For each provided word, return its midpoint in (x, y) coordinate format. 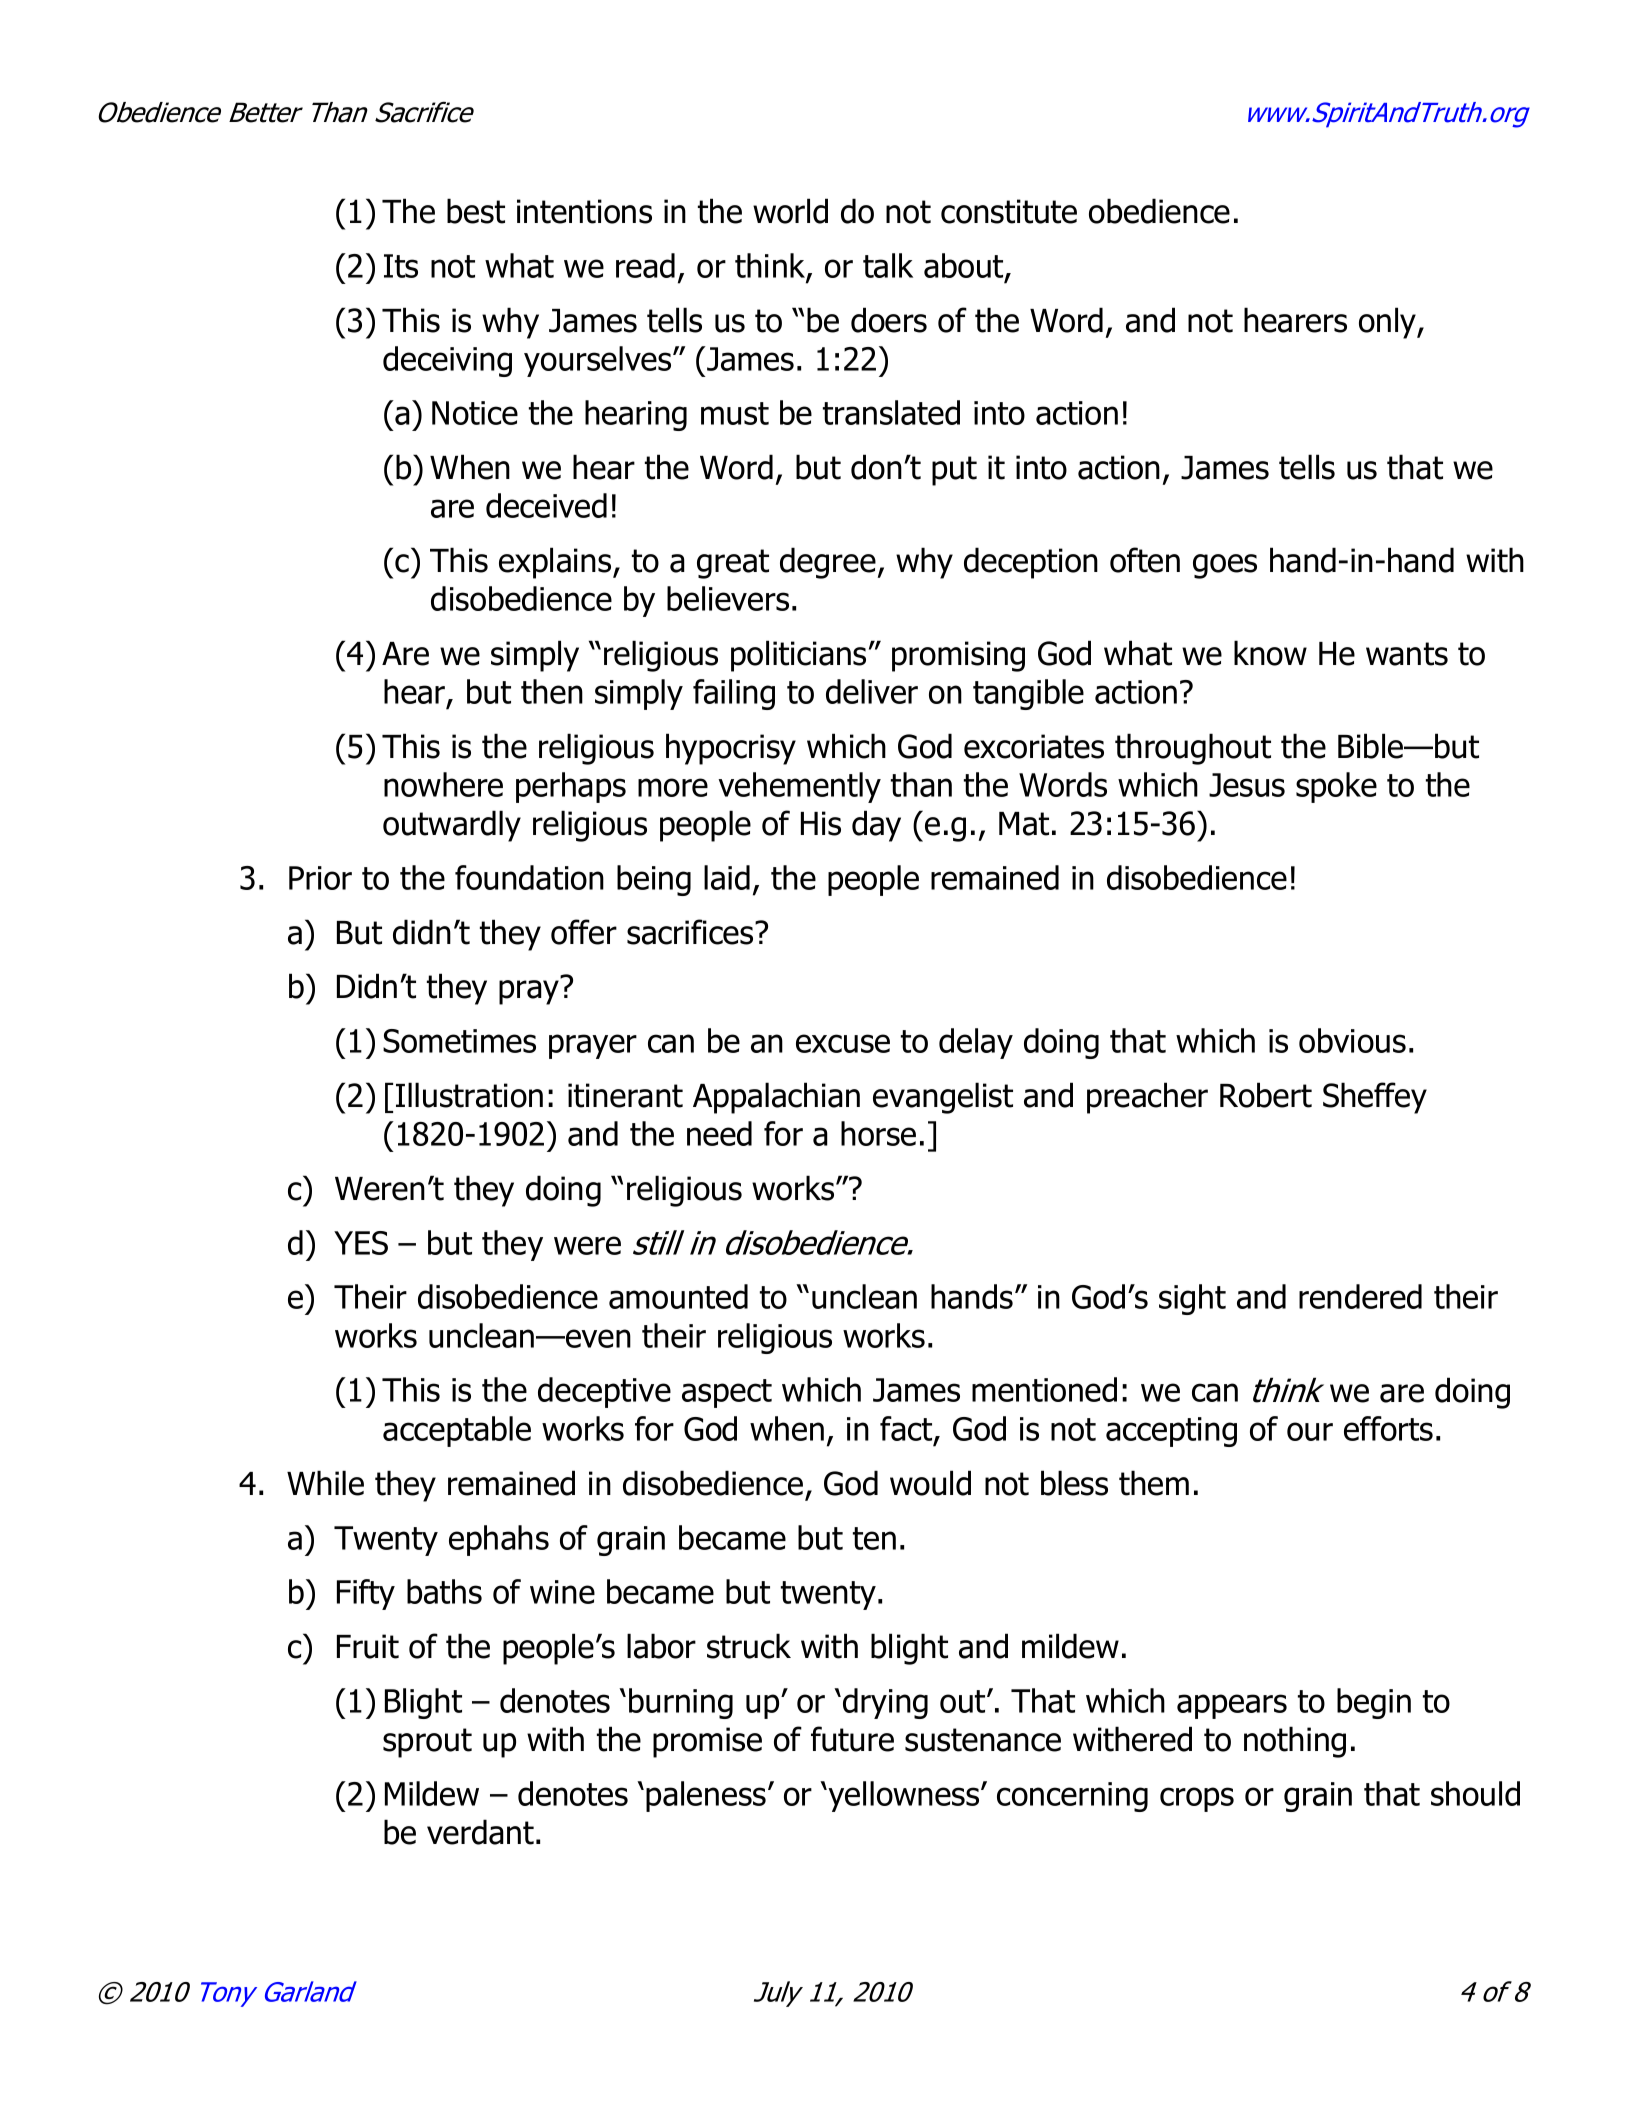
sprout (427, 1743)
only (1388, 323)
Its (401, 266)
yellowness (904, 1796)
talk (888, 265)
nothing (1295, 1742)
